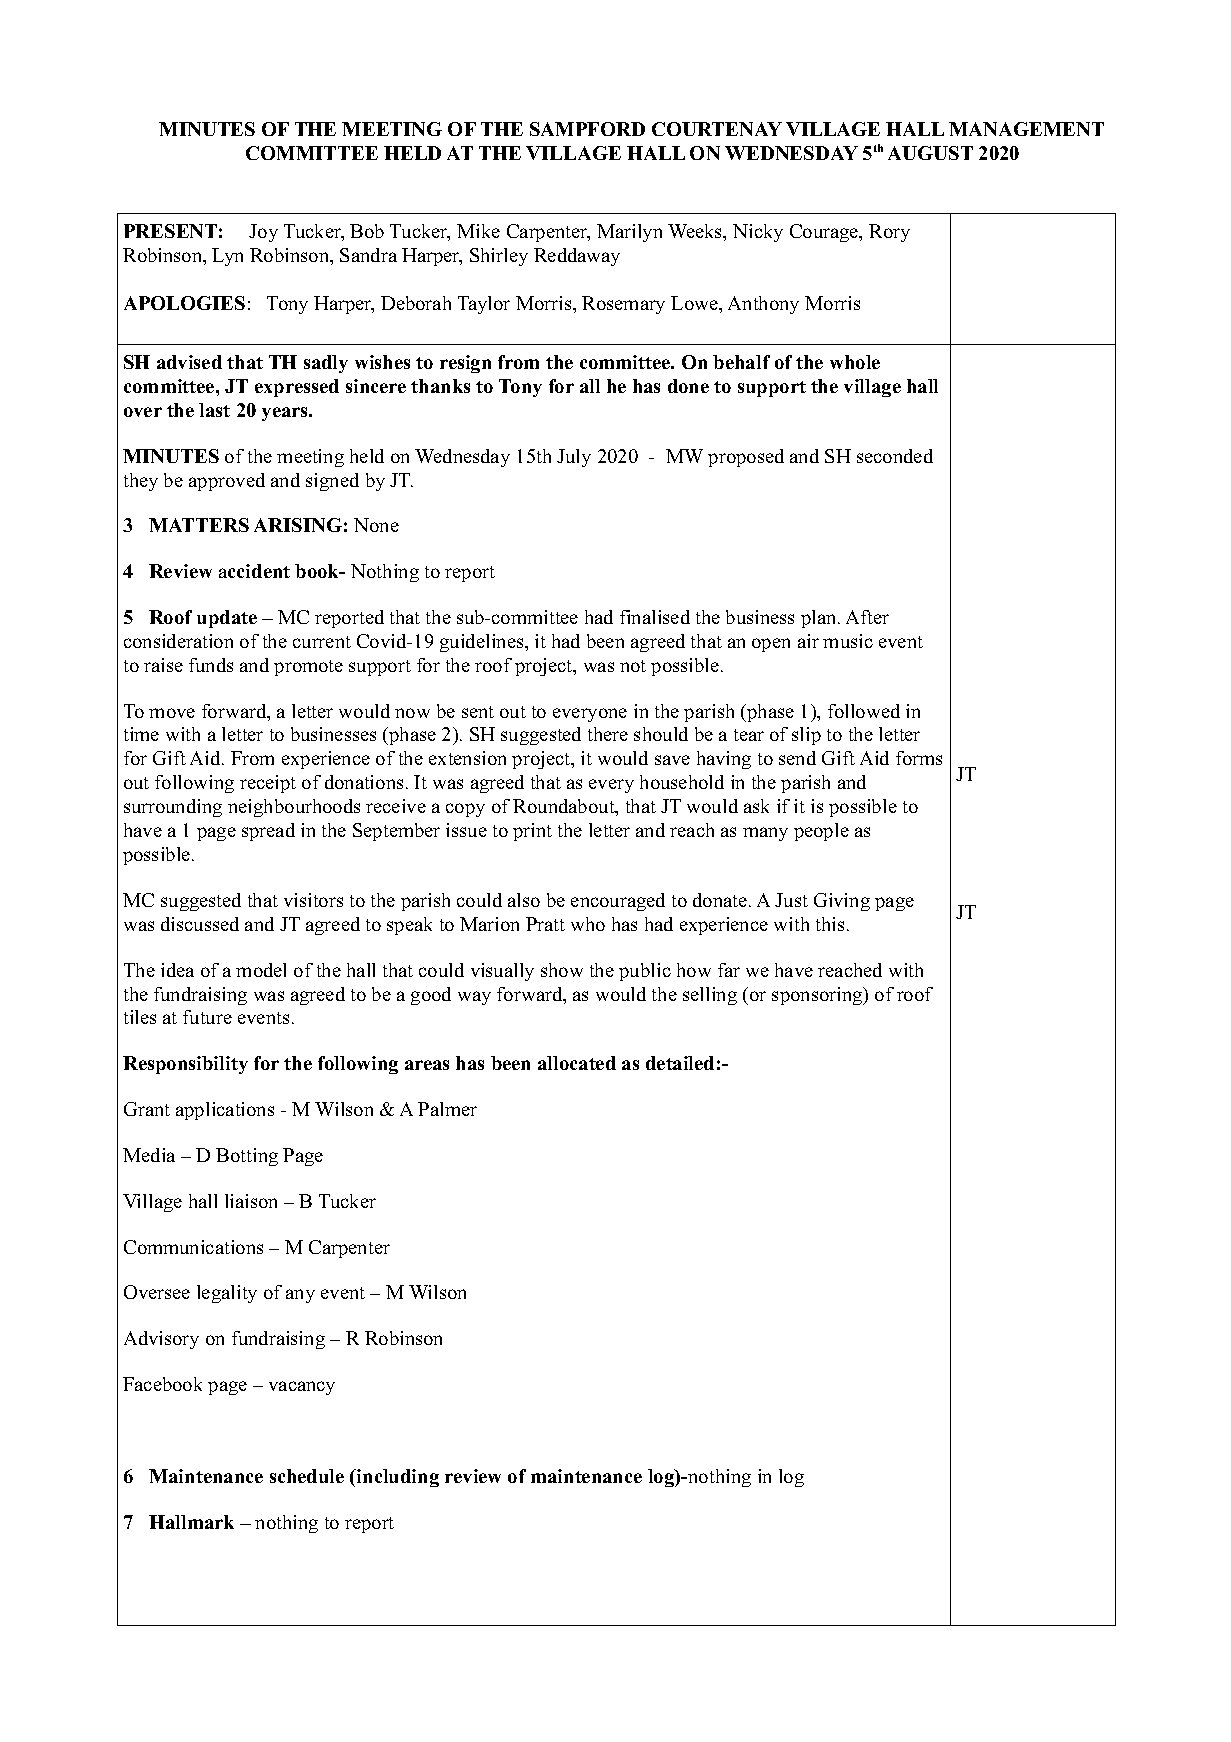 Image resolution: width=1231 pixels, height=1742 pixels. Describe the element at coordinates (818, 996) in the page. I see `sponsoring` at that location.
